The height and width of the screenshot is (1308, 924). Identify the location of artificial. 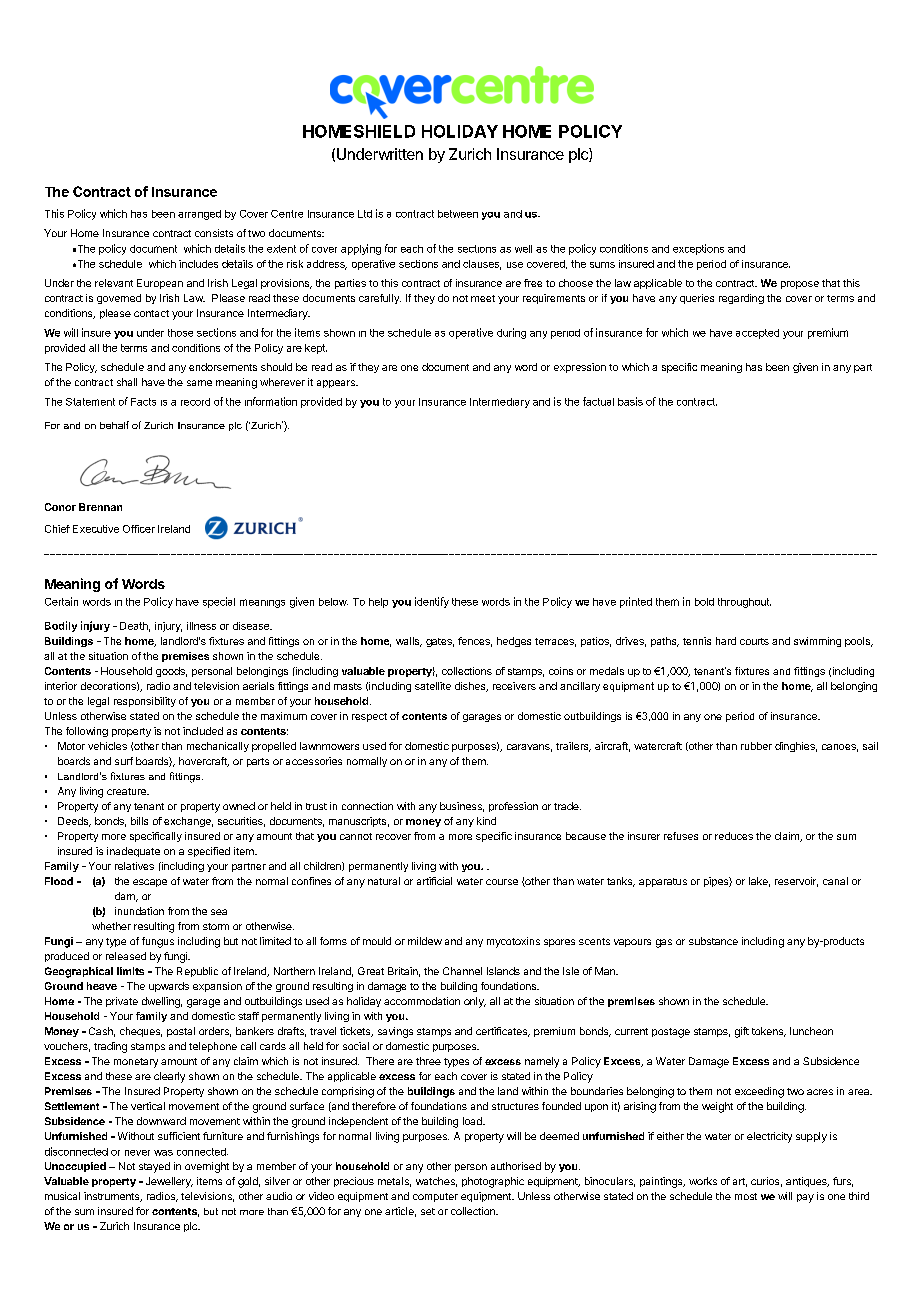
(434, 881).
